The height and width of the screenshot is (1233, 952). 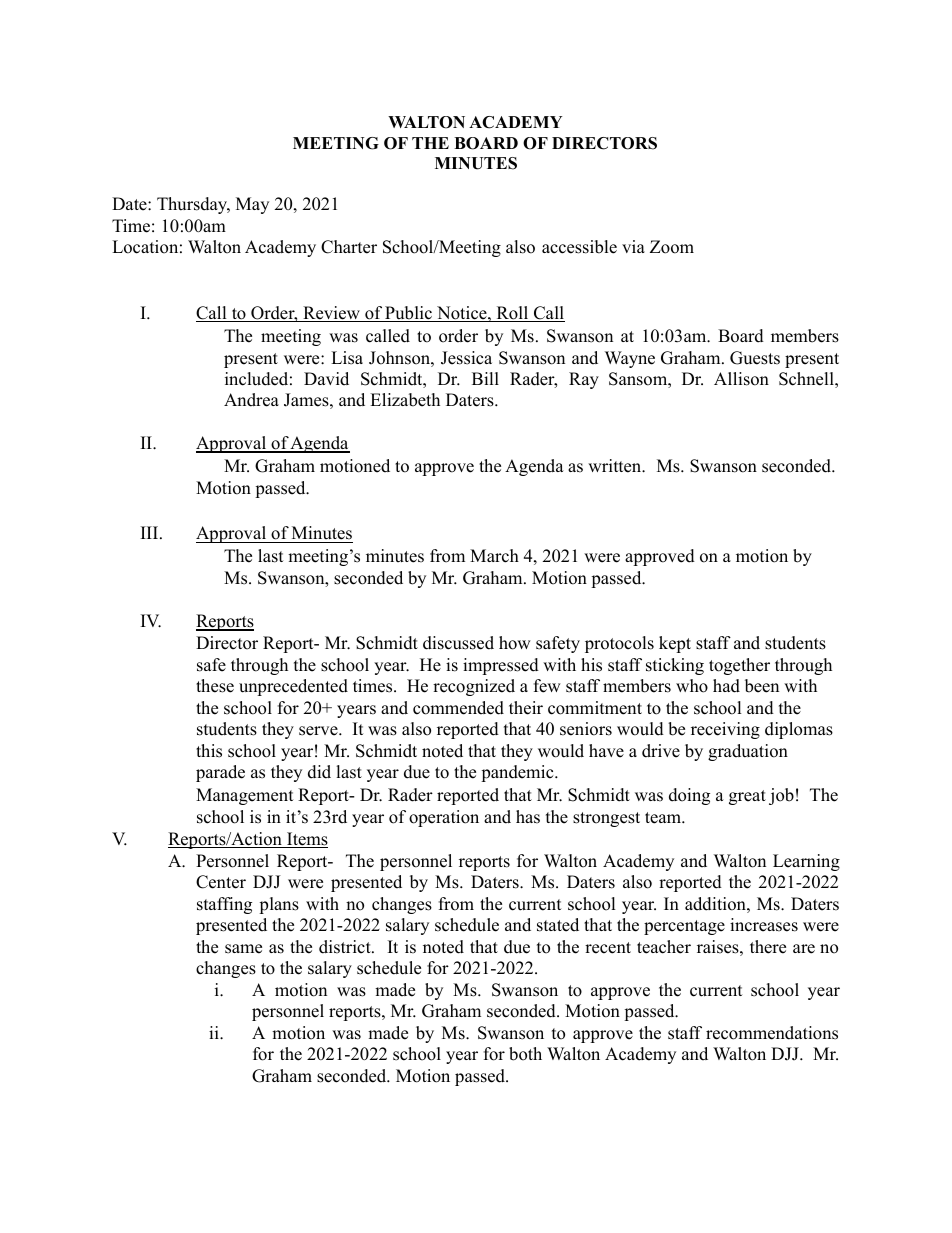 What do you see at coordinates (151, 532) in the screenshot?
I see `III` at bounding box center [151, 532].
